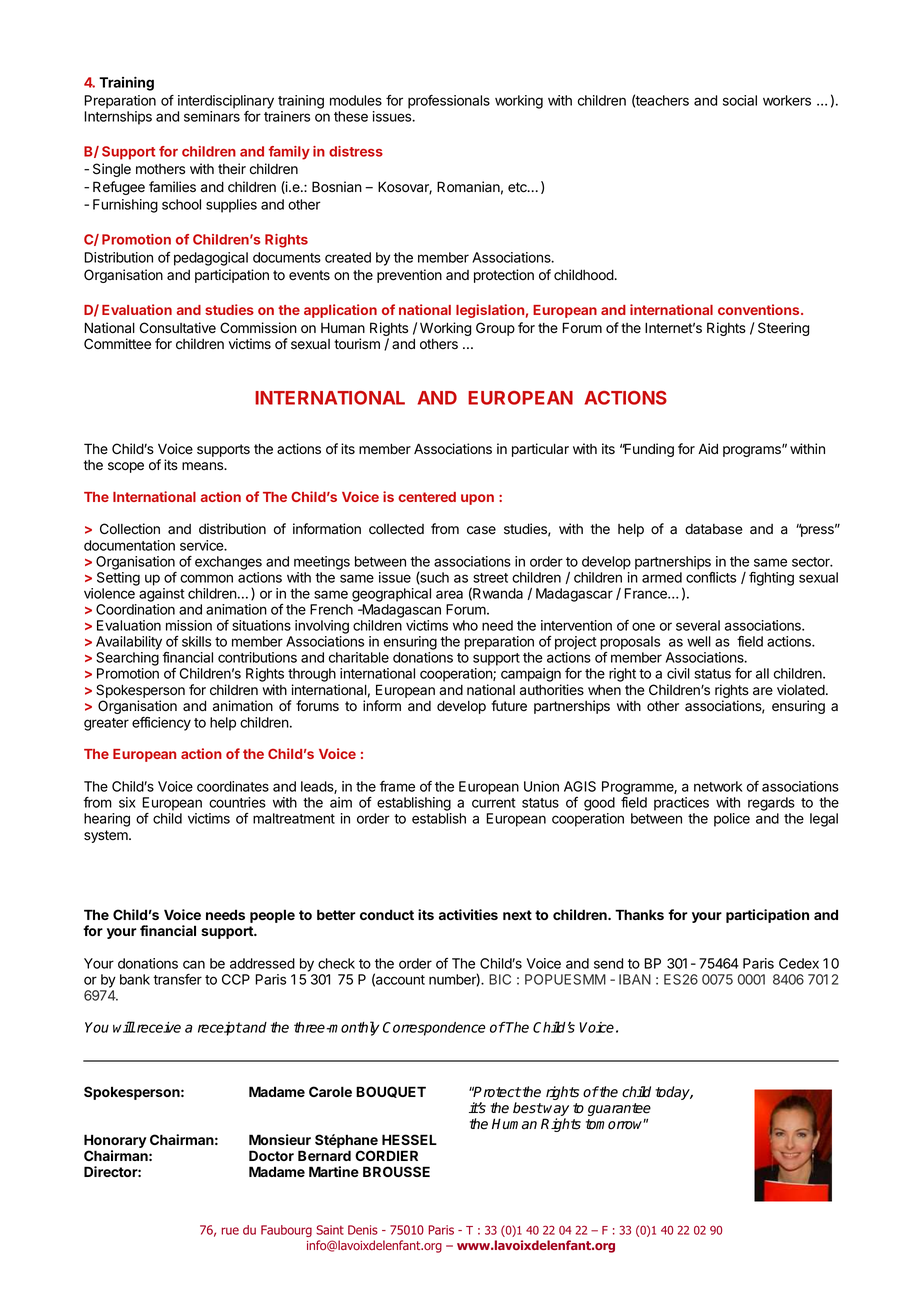 The width and height of the screenshot is (924, 1308). Describe the element at coordinates (196, 641) in the screenshot. I see `skills` at that location.
